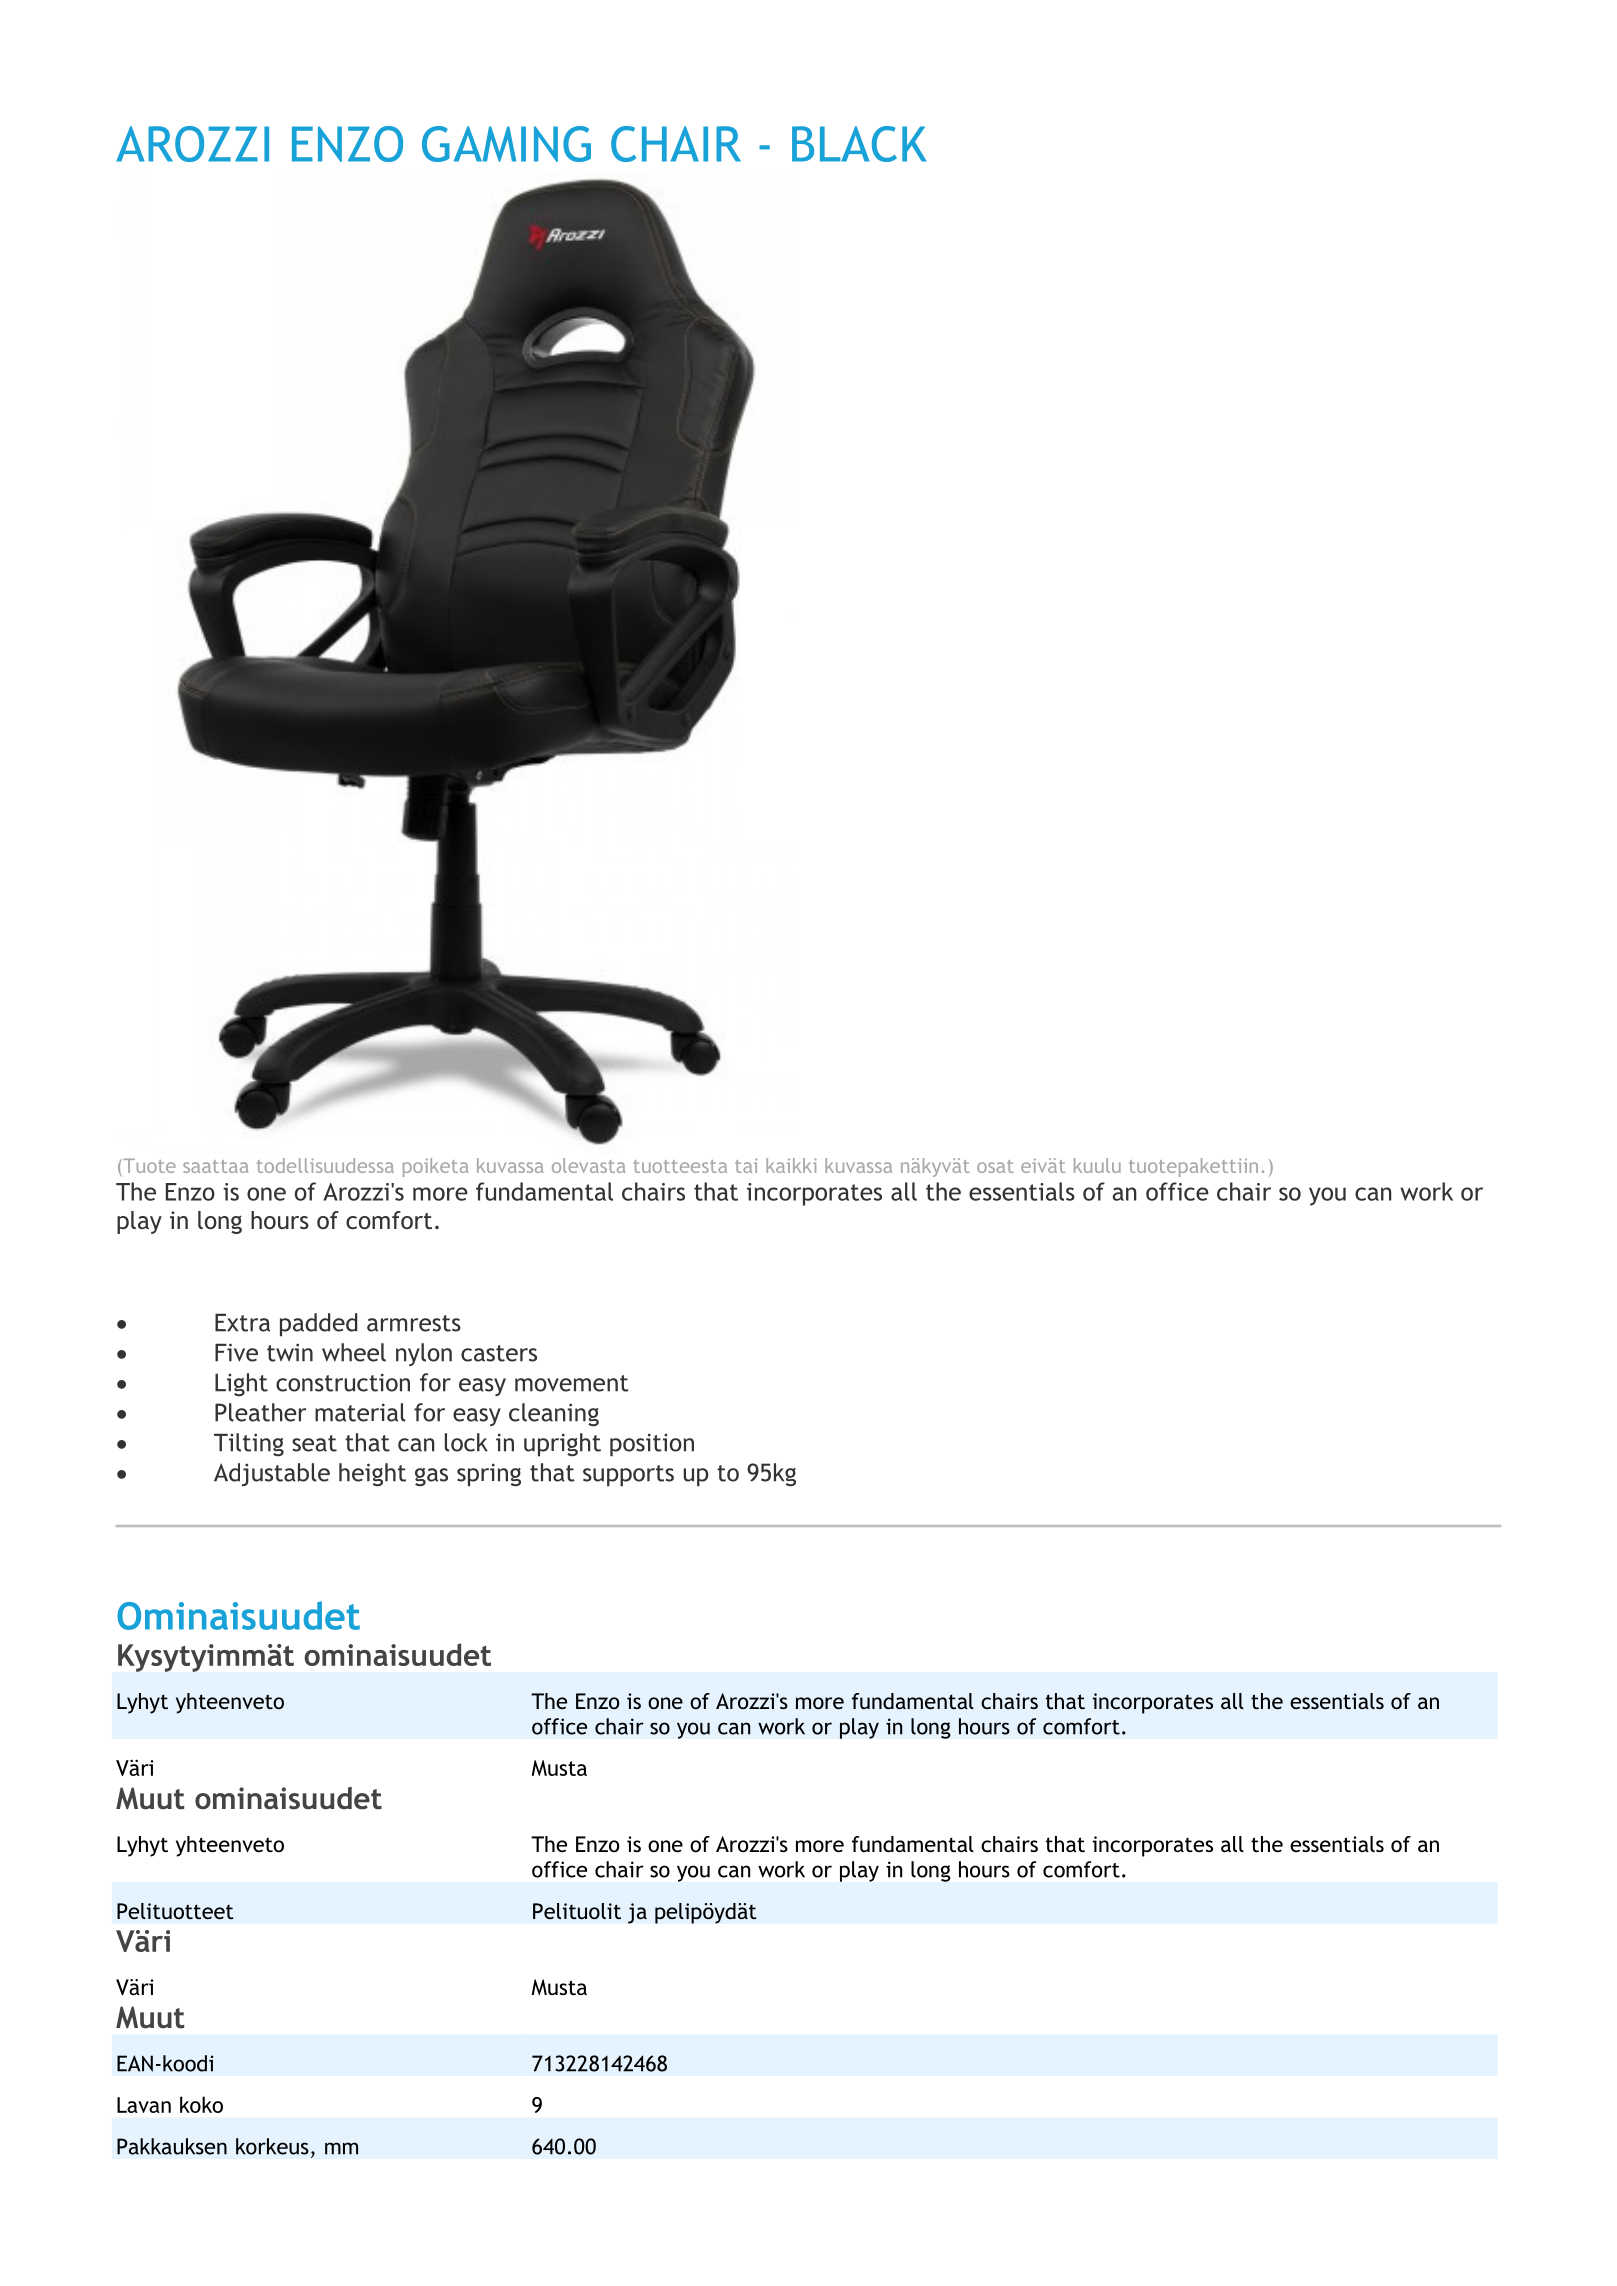 The width and height of the image is (1617, 2286). What do you see at coordinates (652, 1445) in the image?
I see `position` at bounding box center [652, 1445].
